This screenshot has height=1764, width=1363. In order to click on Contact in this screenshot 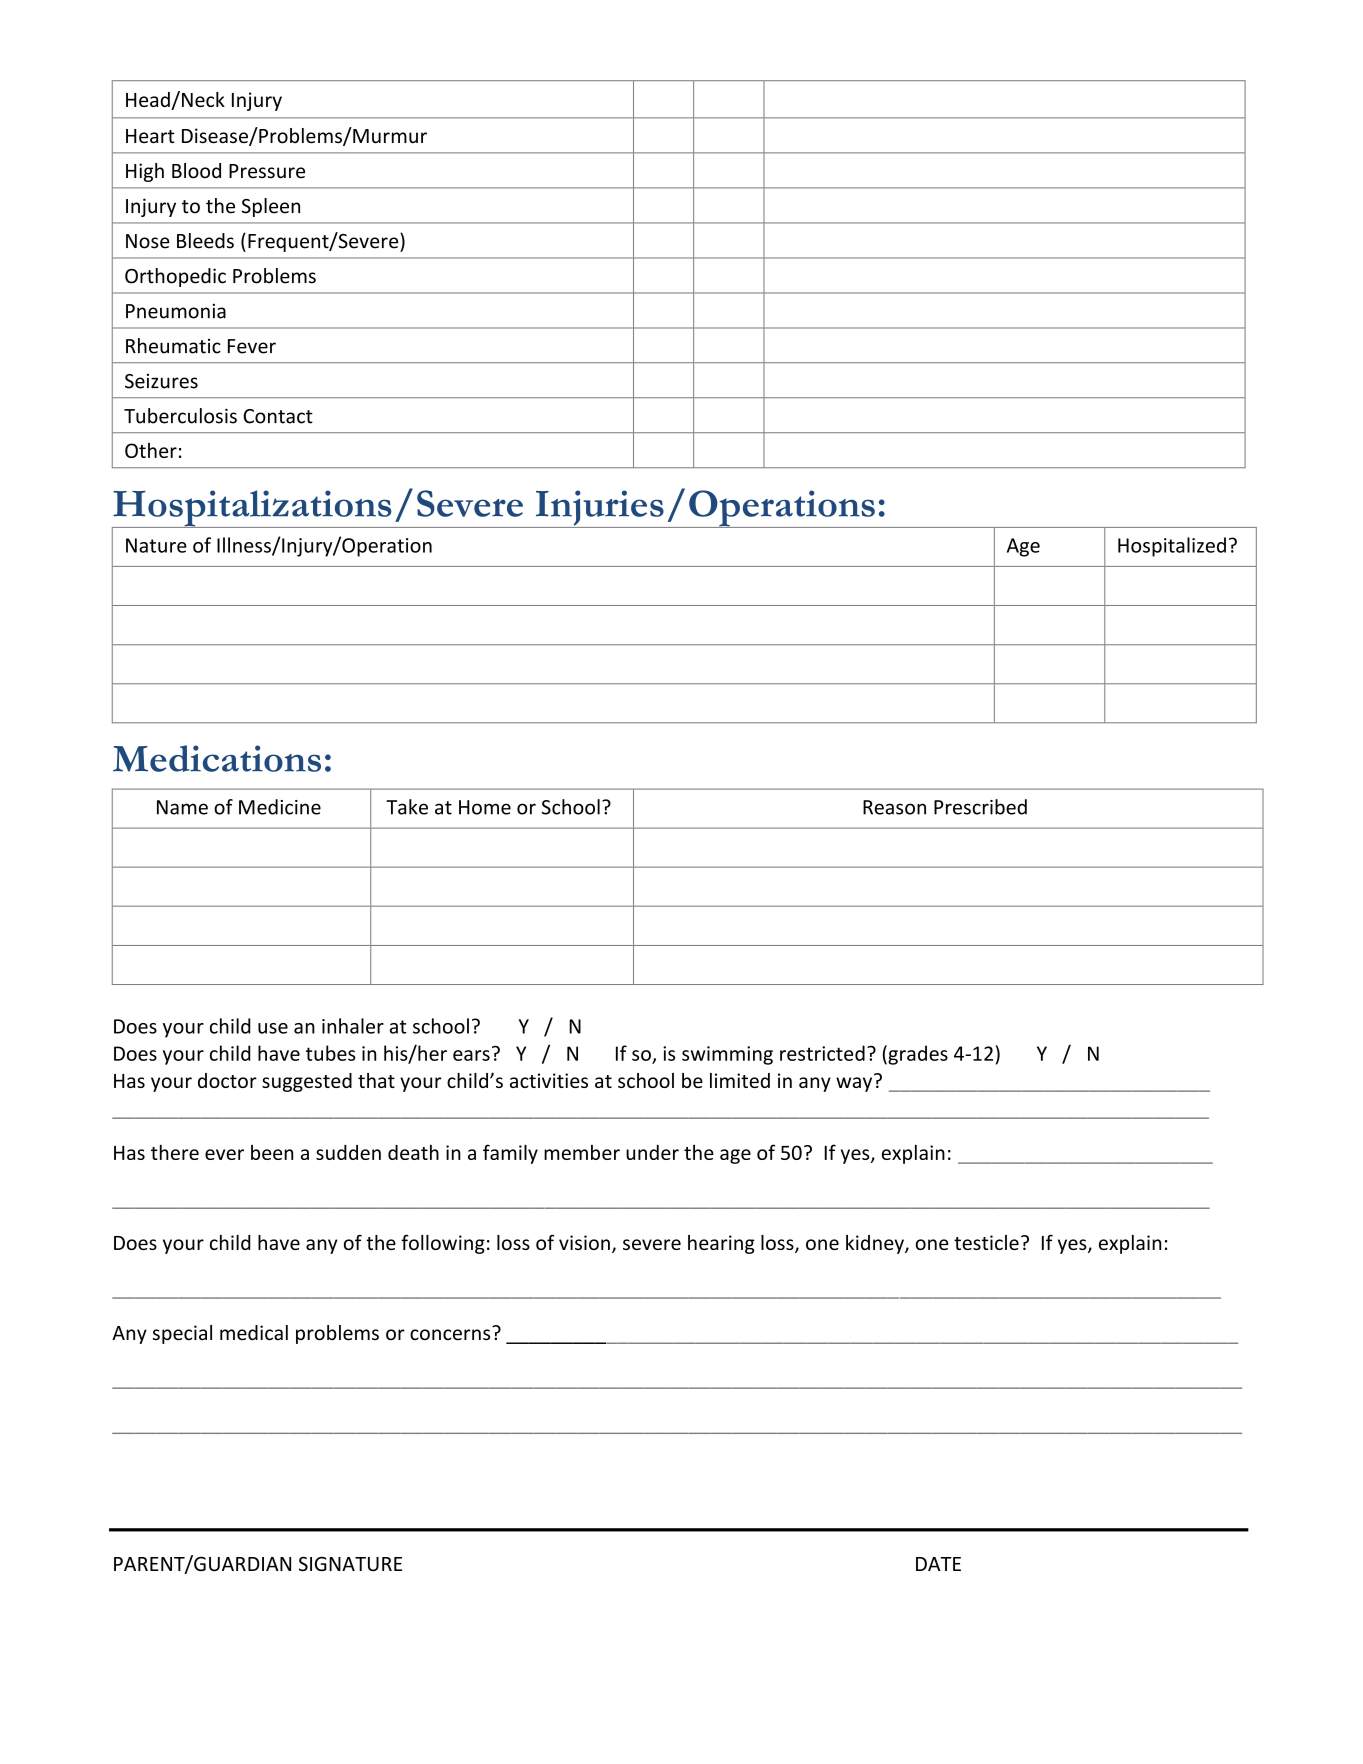, I will do `click(278, 416)`.
